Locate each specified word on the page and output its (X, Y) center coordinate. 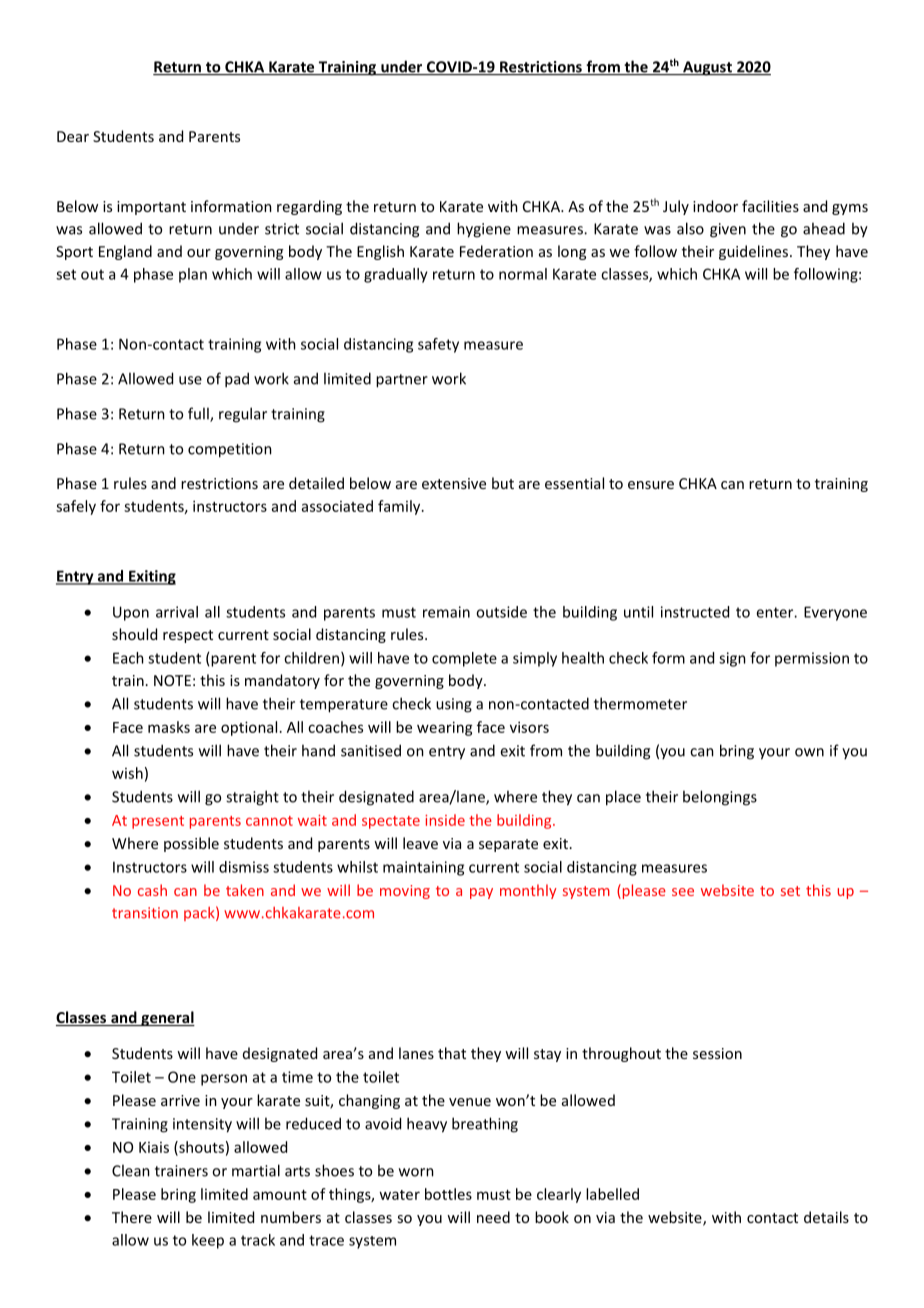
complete (464, 659)
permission (812, 659)
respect (188, 636)
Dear (73, 136)
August (707, 68)
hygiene (484, 230)
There (132, 1217)
